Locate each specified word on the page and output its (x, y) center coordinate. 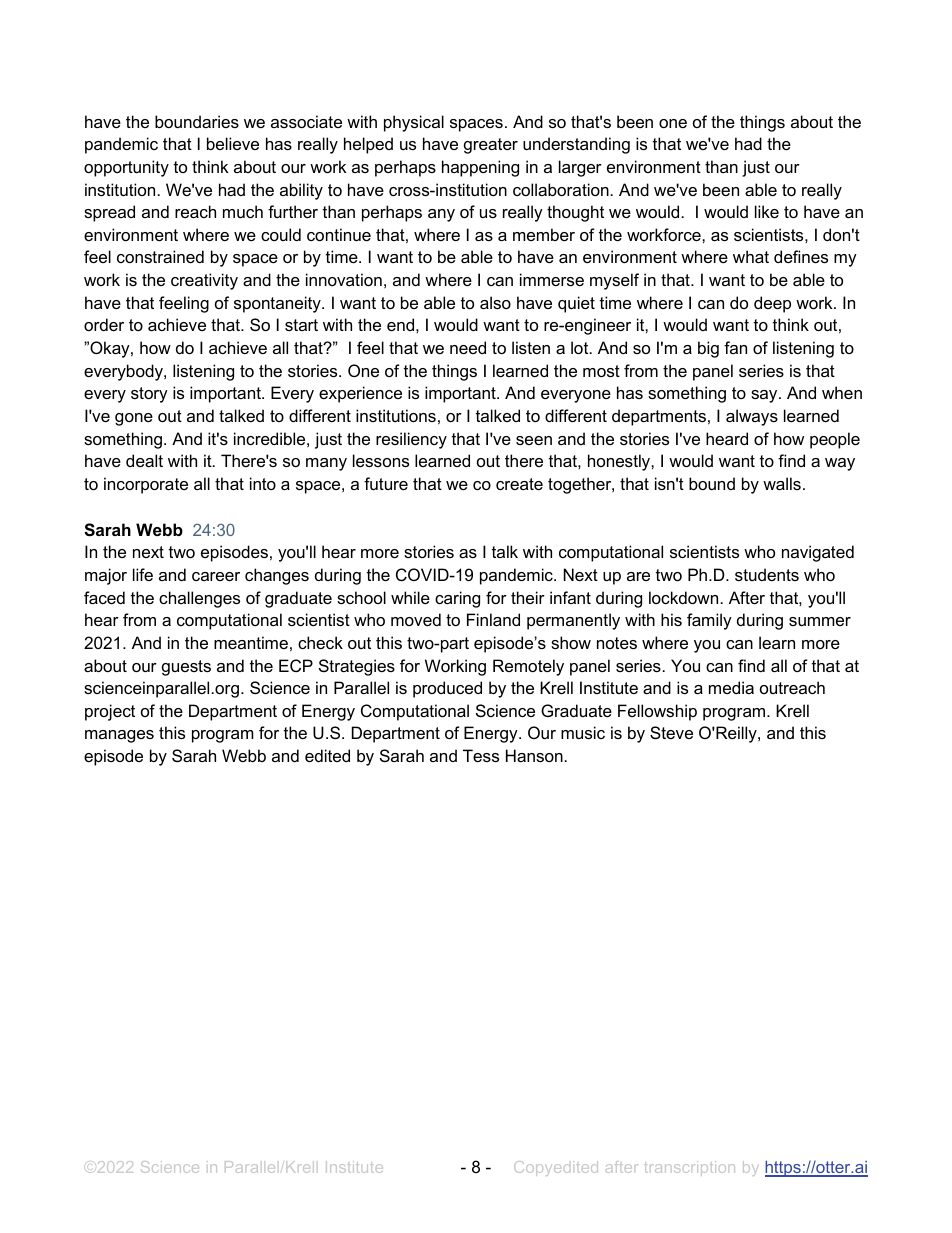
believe (233, 143)
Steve (671, 732)
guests (186, 668)
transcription (690, 1168)
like (767, 211)
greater (491, 146)
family (709, 621)
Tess (481, 755)
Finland (493, 619)
